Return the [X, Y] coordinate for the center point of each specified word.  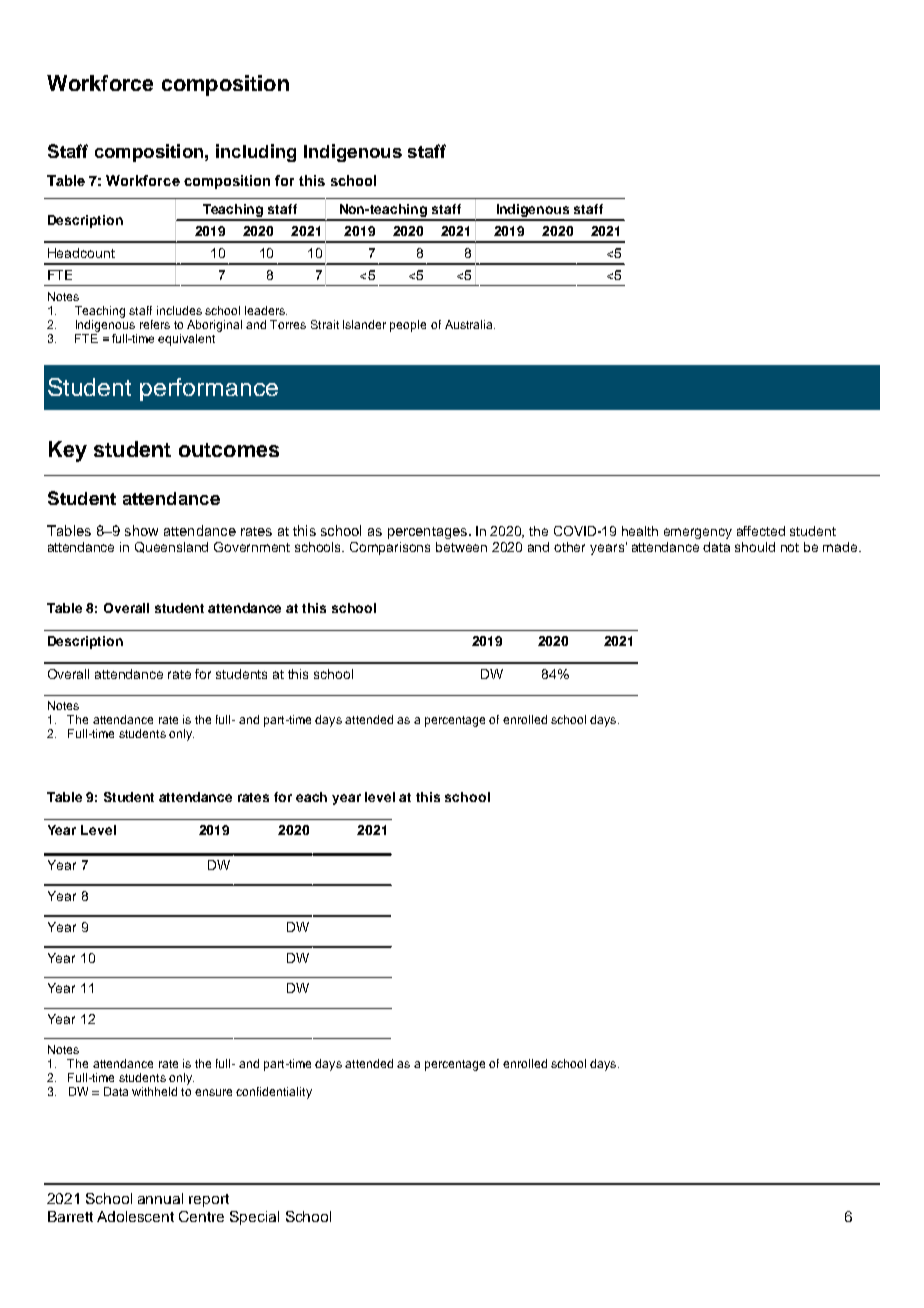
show [141, 530]
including [256, 153]
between [461, 547]
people [408, 326]
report [209, 1200]
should [755, 547]
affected [761, 531]
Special [254, 1218]
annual [160, 1198]
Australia [470, 324]
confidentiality [274, 1093]
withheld [154, 1091]
